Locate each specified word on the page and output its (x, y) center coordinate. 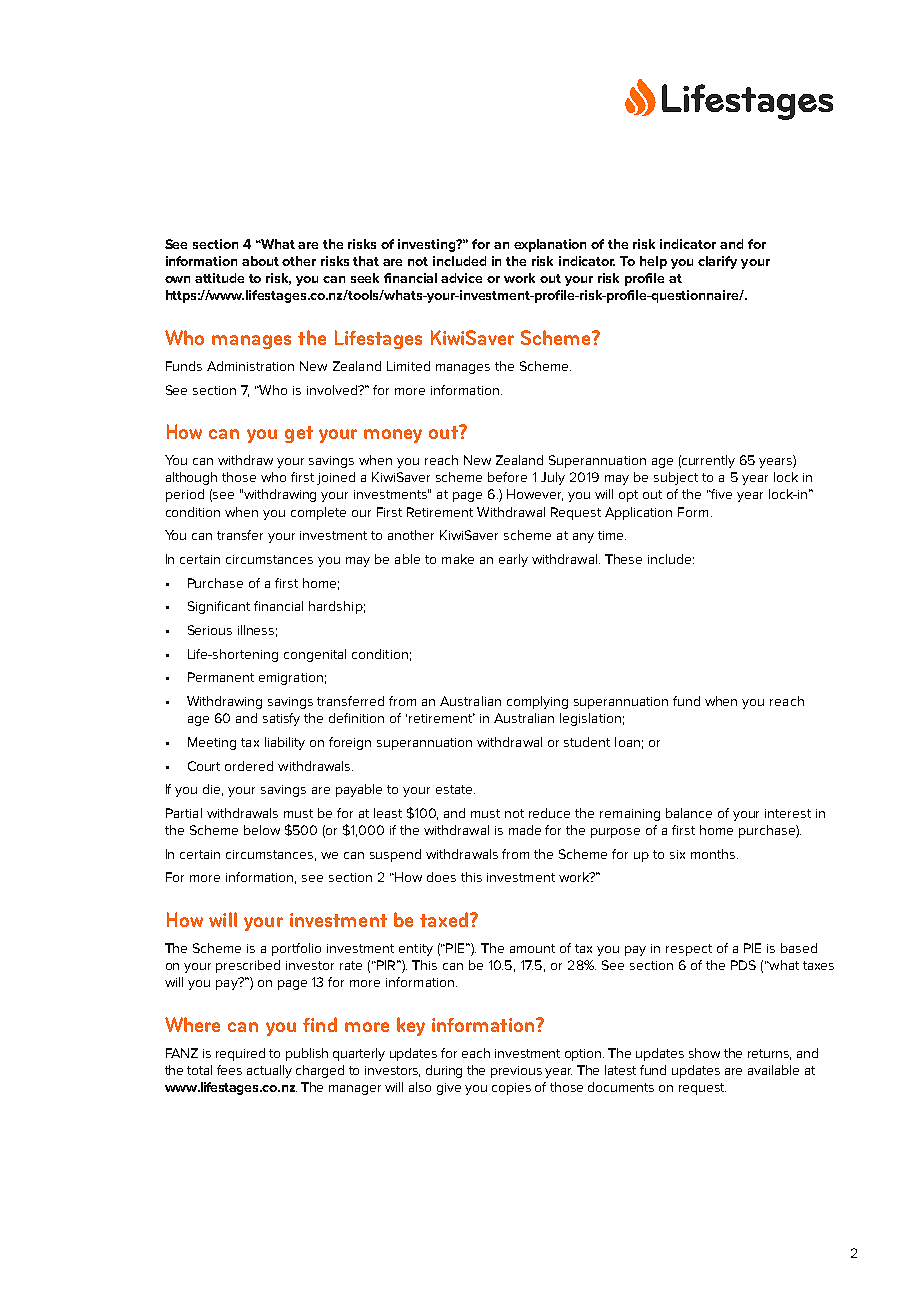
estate (455, 789)
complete (318, 513)
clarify (717, 262)
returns (769, 1054)
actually (269, 1071)
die (213, 790)
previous (516, 1072)
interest (788, 813)
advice (461, 278)
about (260, 261)
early (513, 560)
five (721, 494)
